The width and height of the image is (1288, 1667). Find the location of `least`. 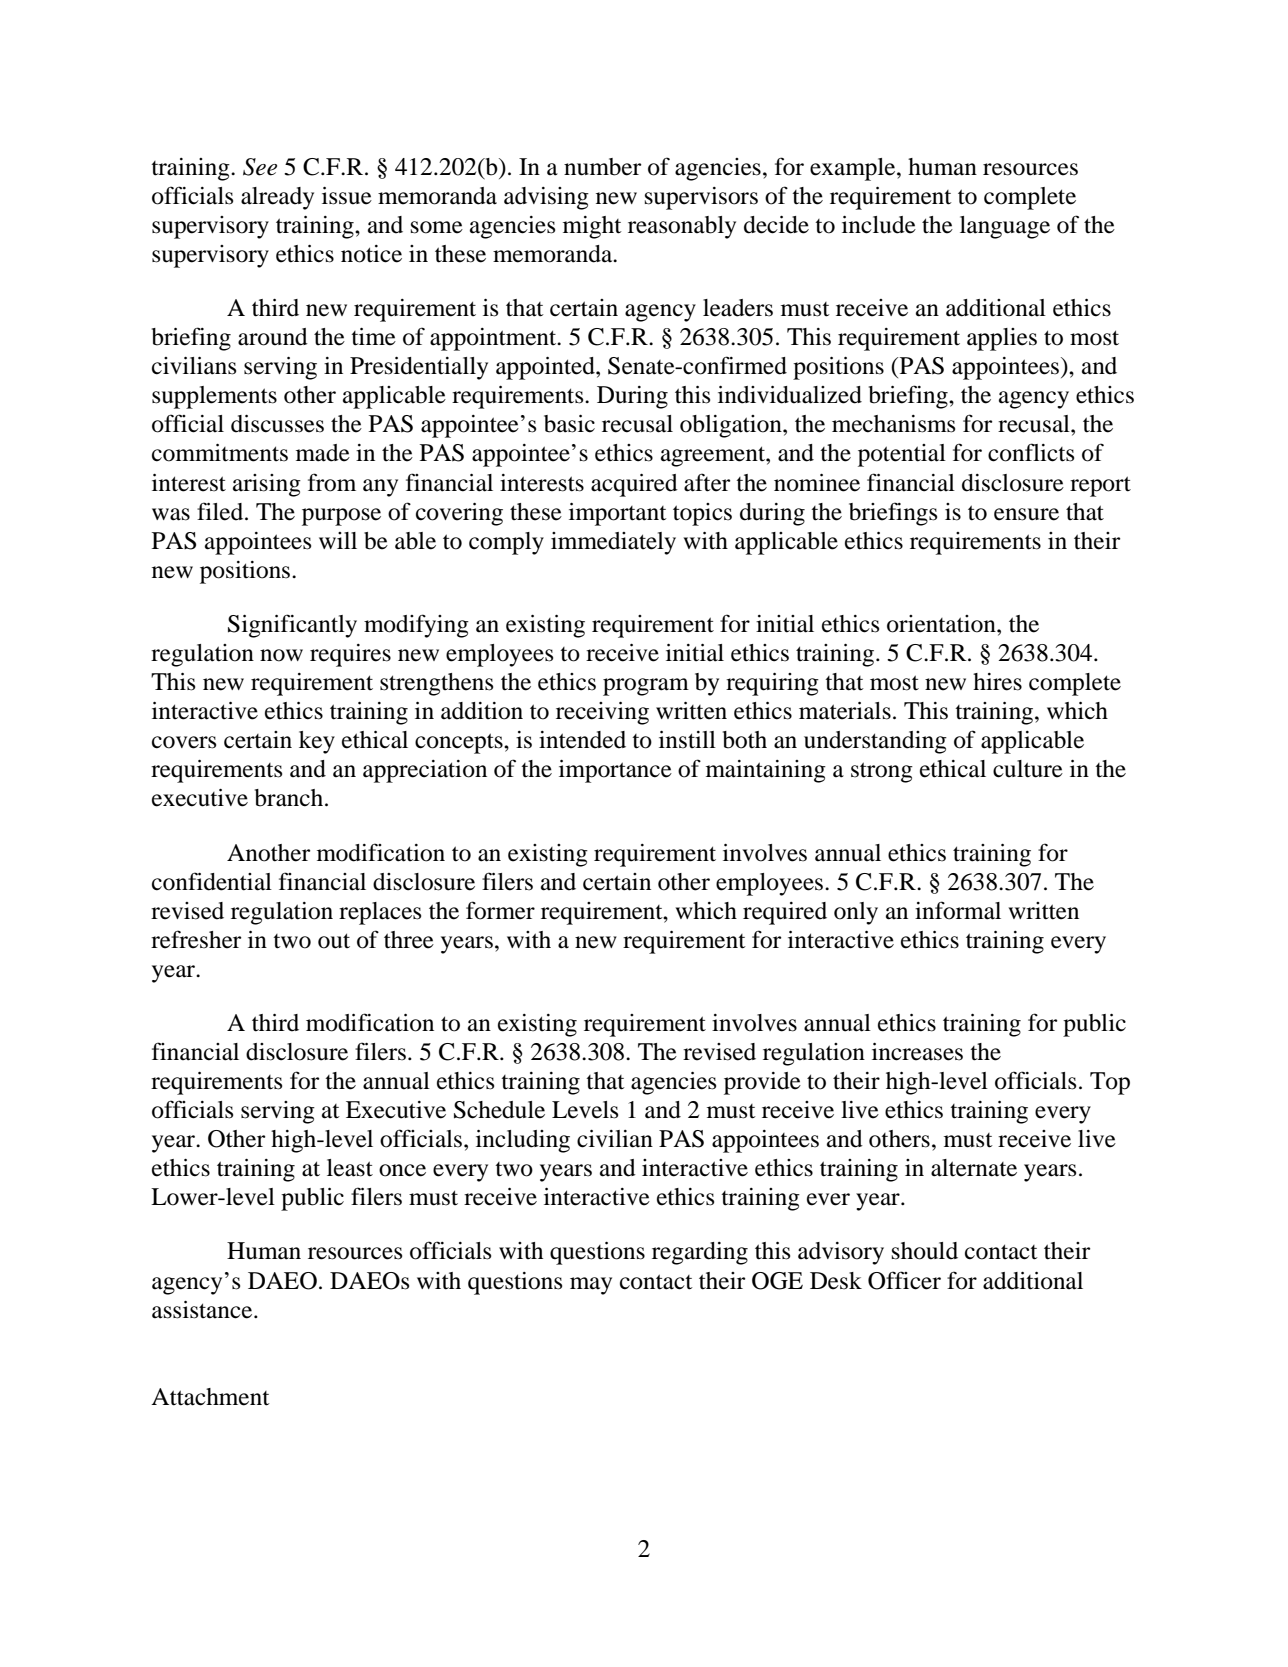

least is located at coordinates (350, 1168).
